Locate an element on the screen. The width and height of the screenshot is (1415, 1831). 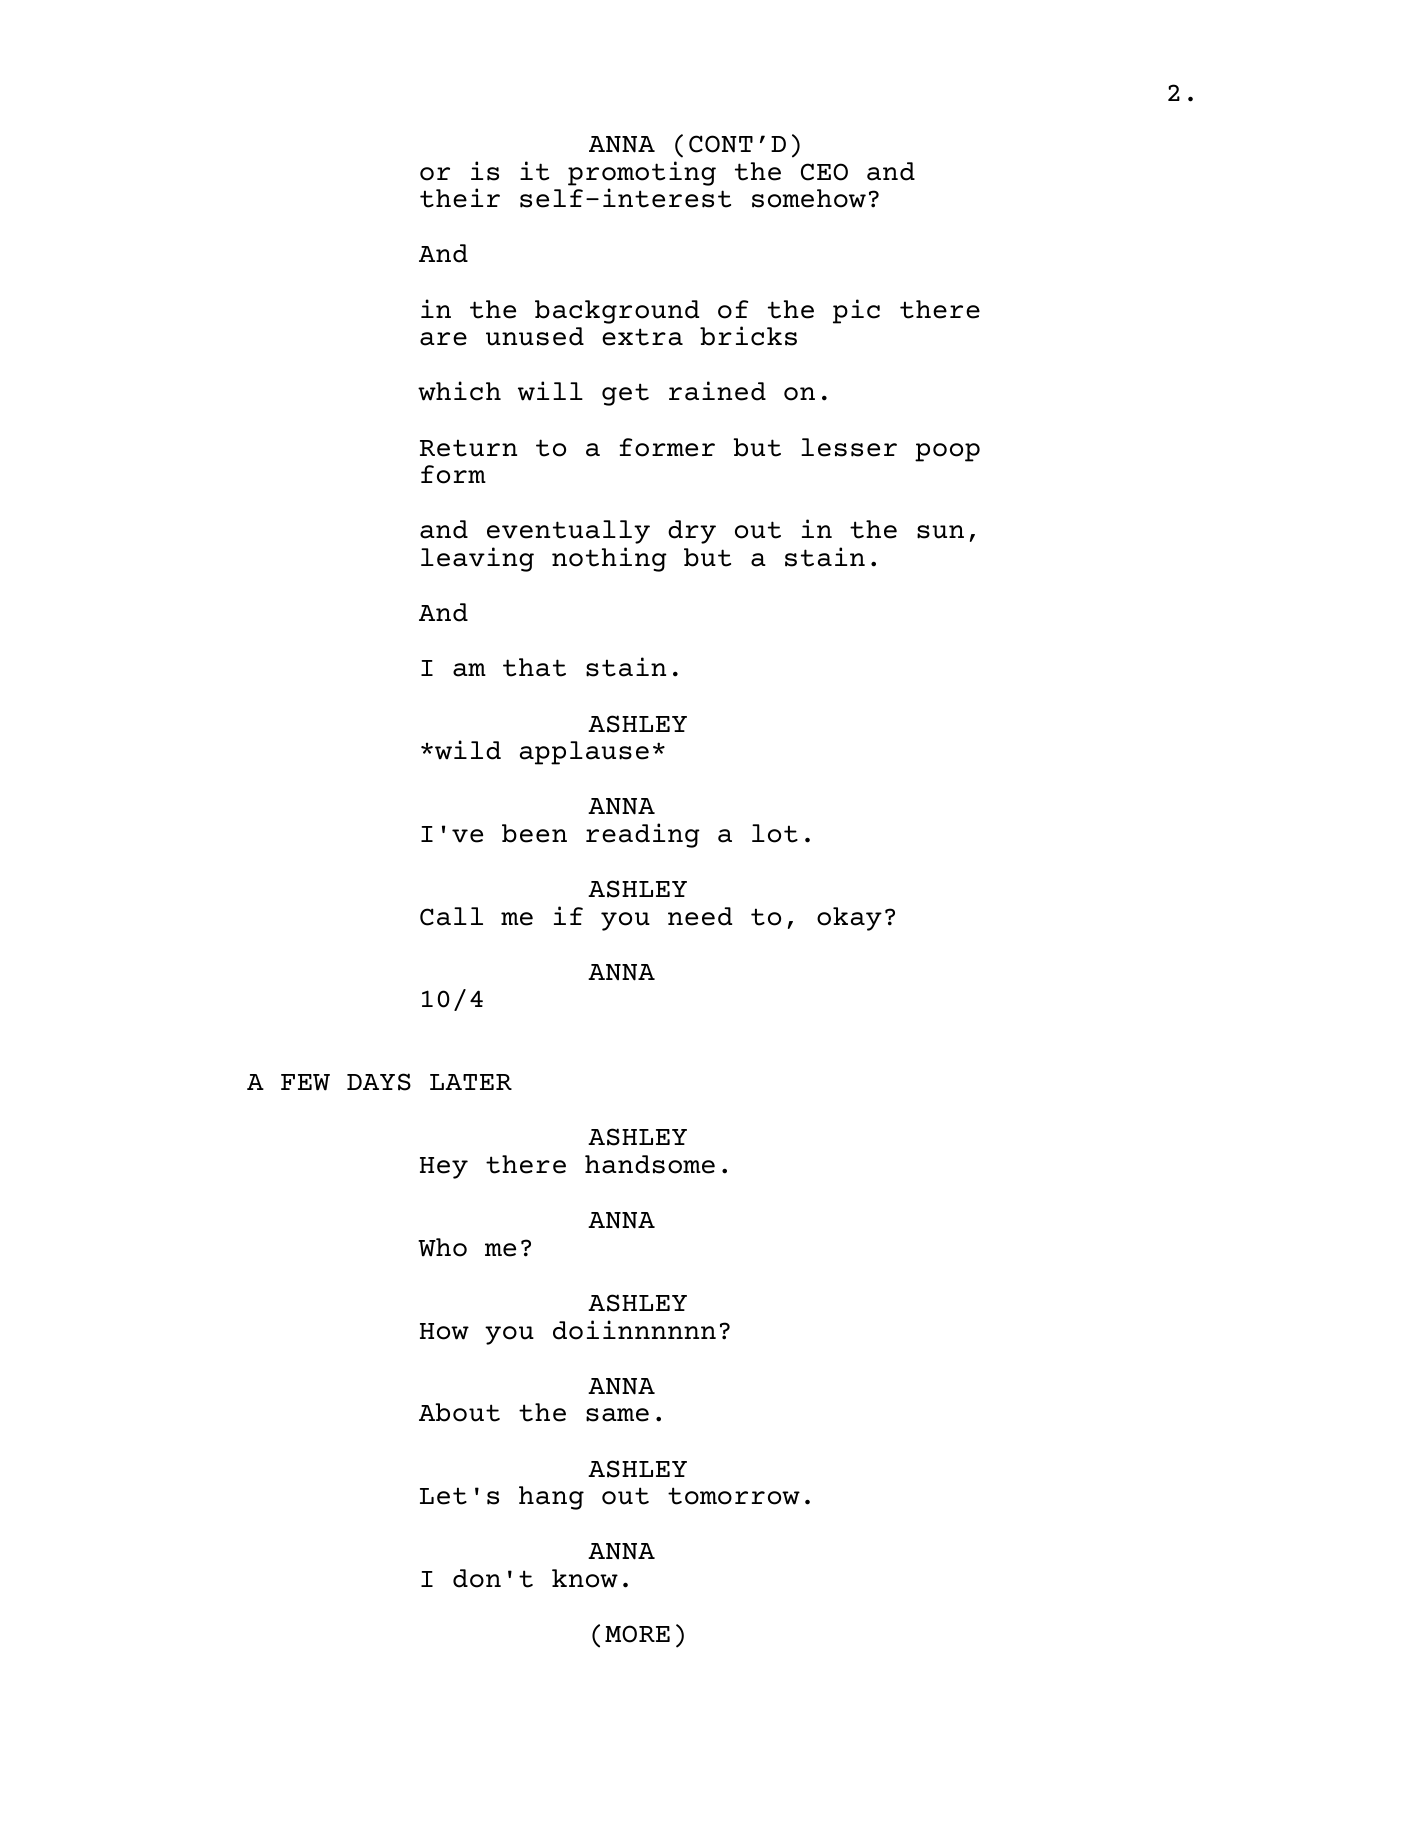
wild is located at coordinates (468, 750).
